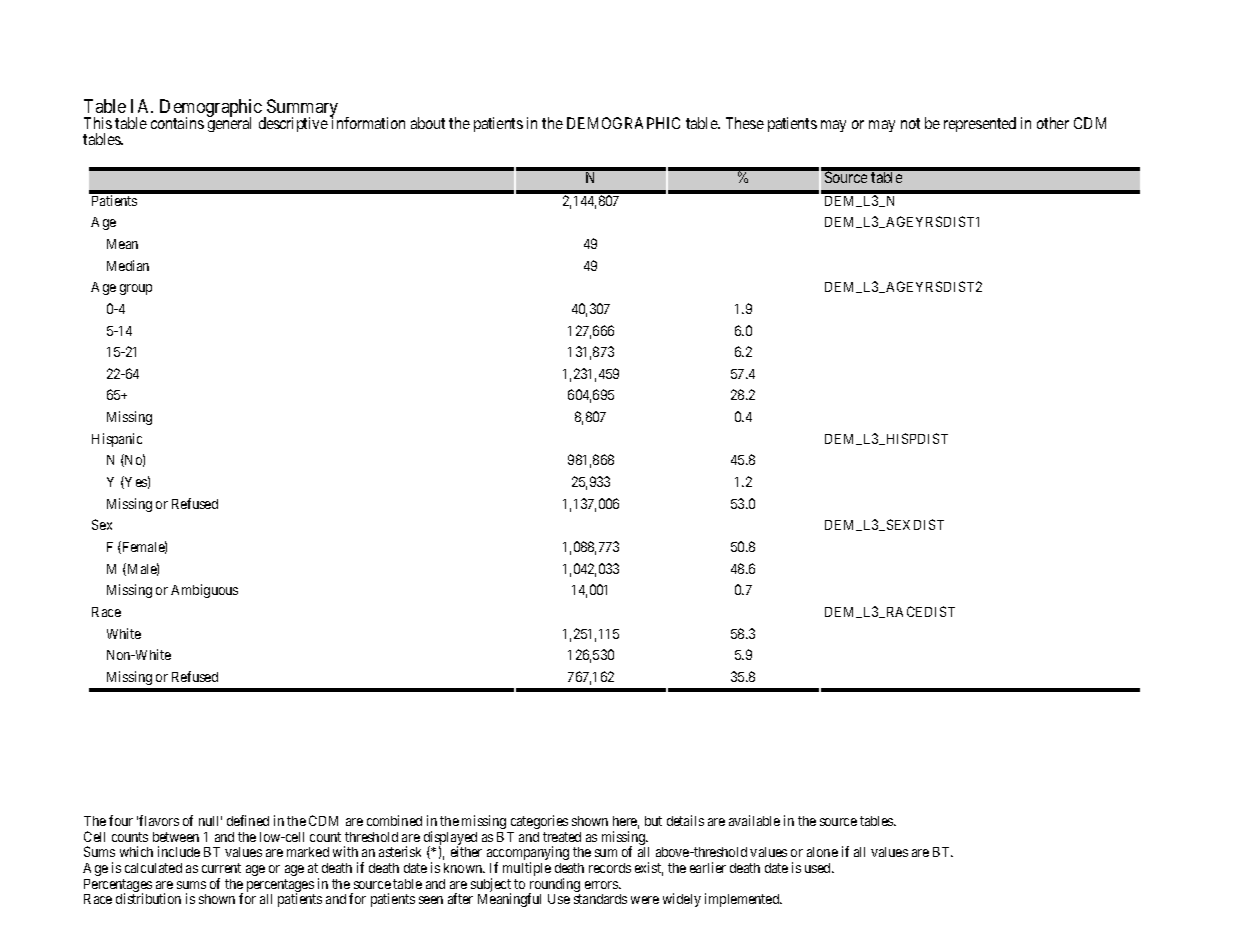 This image has width=1233, height=952. What do you see at coordinates (204, 591) in the image?
I see `Ambiguous` at bounding box center [204, 591].
